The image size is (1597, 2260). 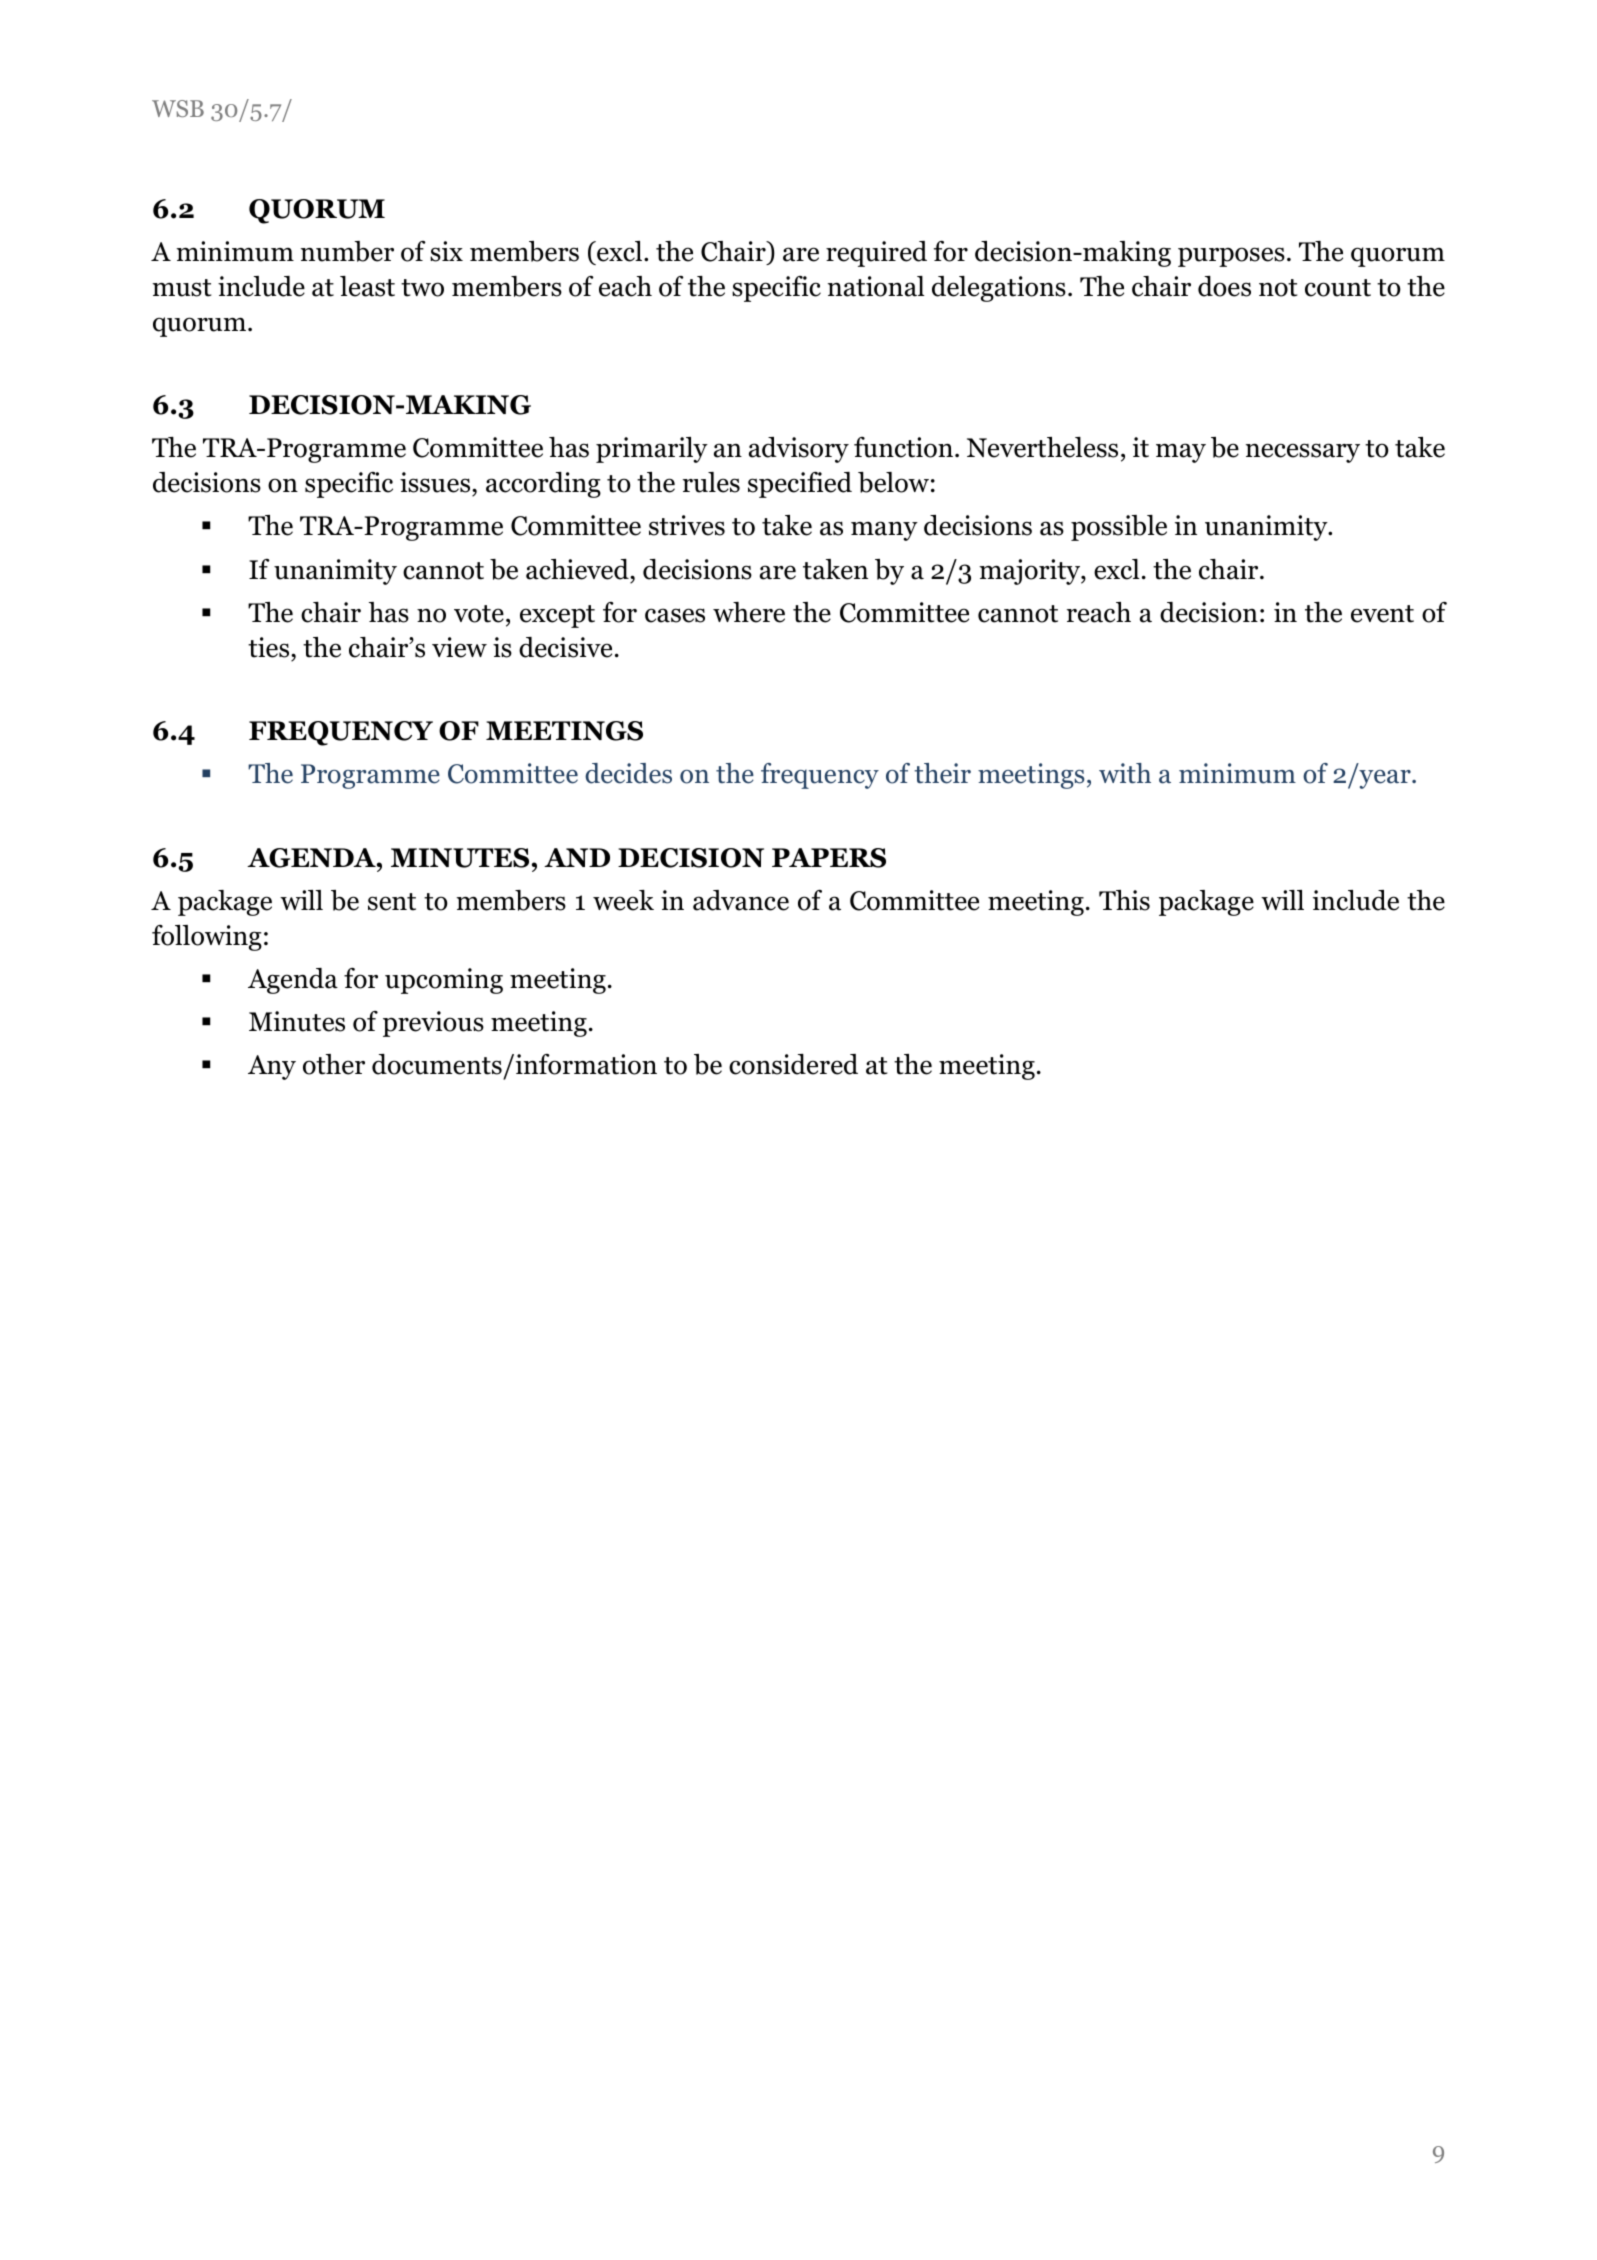 What do you see at coordinates (876, 254) in the image?
I see `required` at bounding box center [876, 254].
